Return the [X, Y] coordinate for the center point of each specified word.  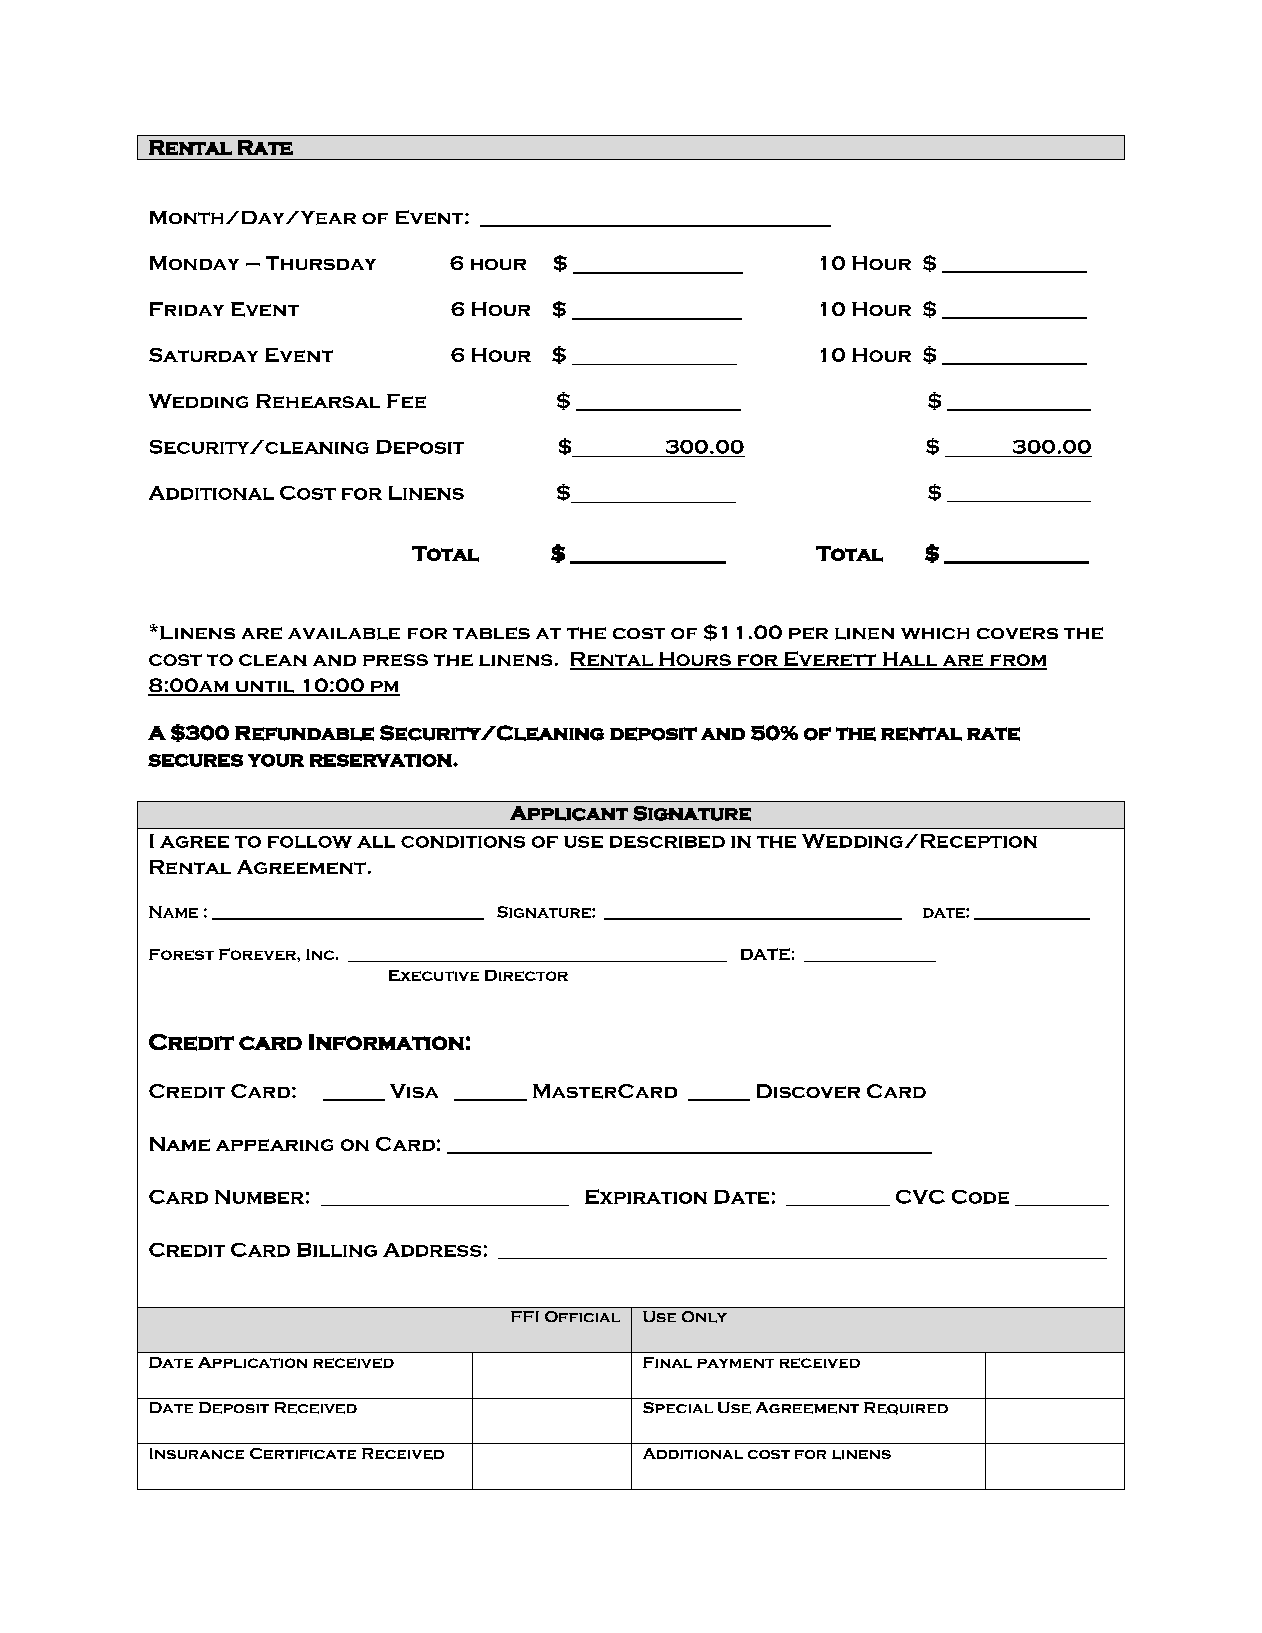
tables [491, 633]
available [344, 634]
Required [906, 1408]
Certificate [303, 1453]
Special [678, 1407]
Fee [406, 401]
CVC [920, 1197]
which [935, 633]
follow [310, 842]
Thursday [321, 263]
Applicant [569, 813]
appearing [274, 1145]
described [667, 842]
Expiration [646, 1196]
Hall [910, 660]
